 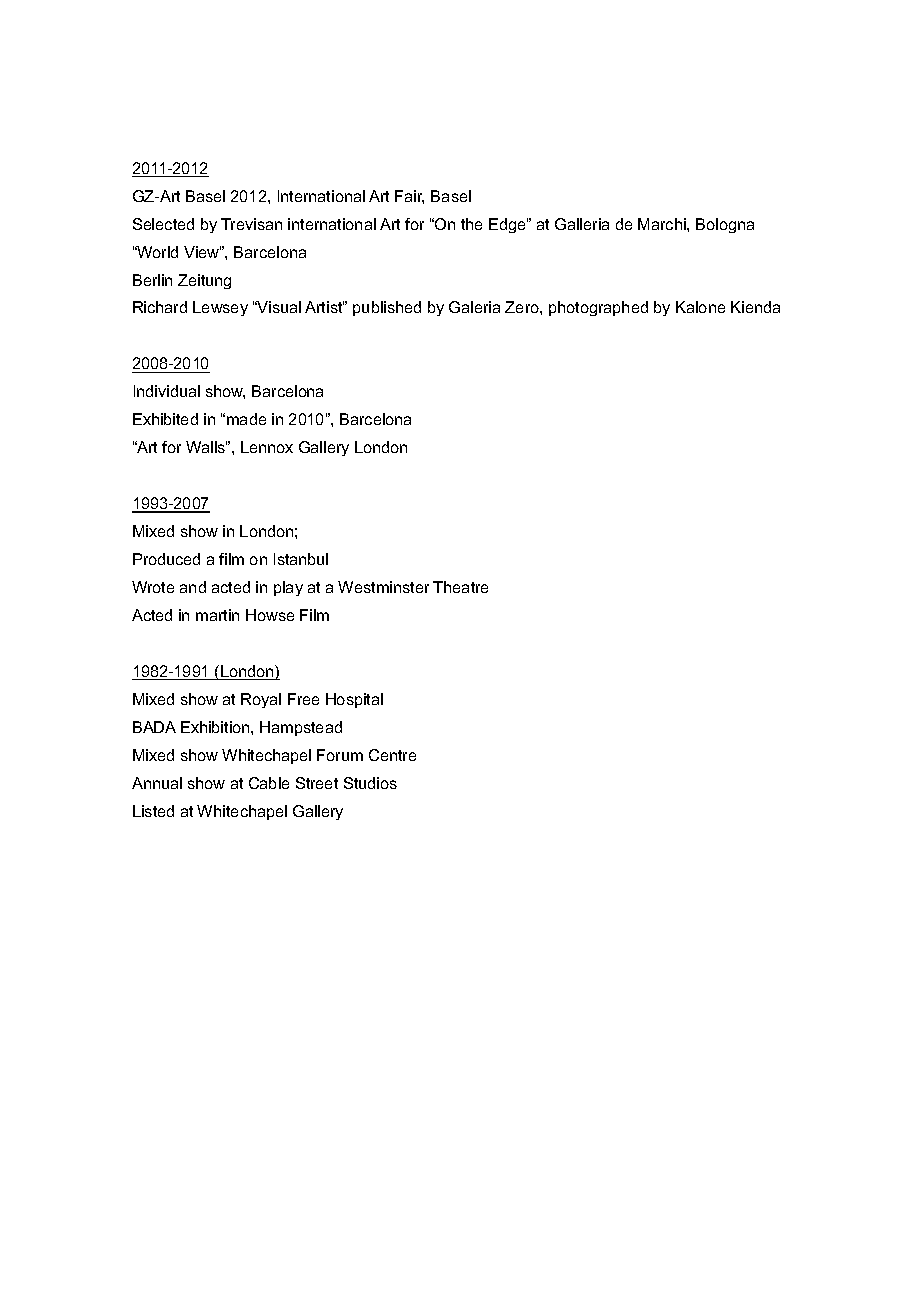 What do you see at coordinates (387, 308) in the document?
I see `published` at bounding box center [387, 308].
